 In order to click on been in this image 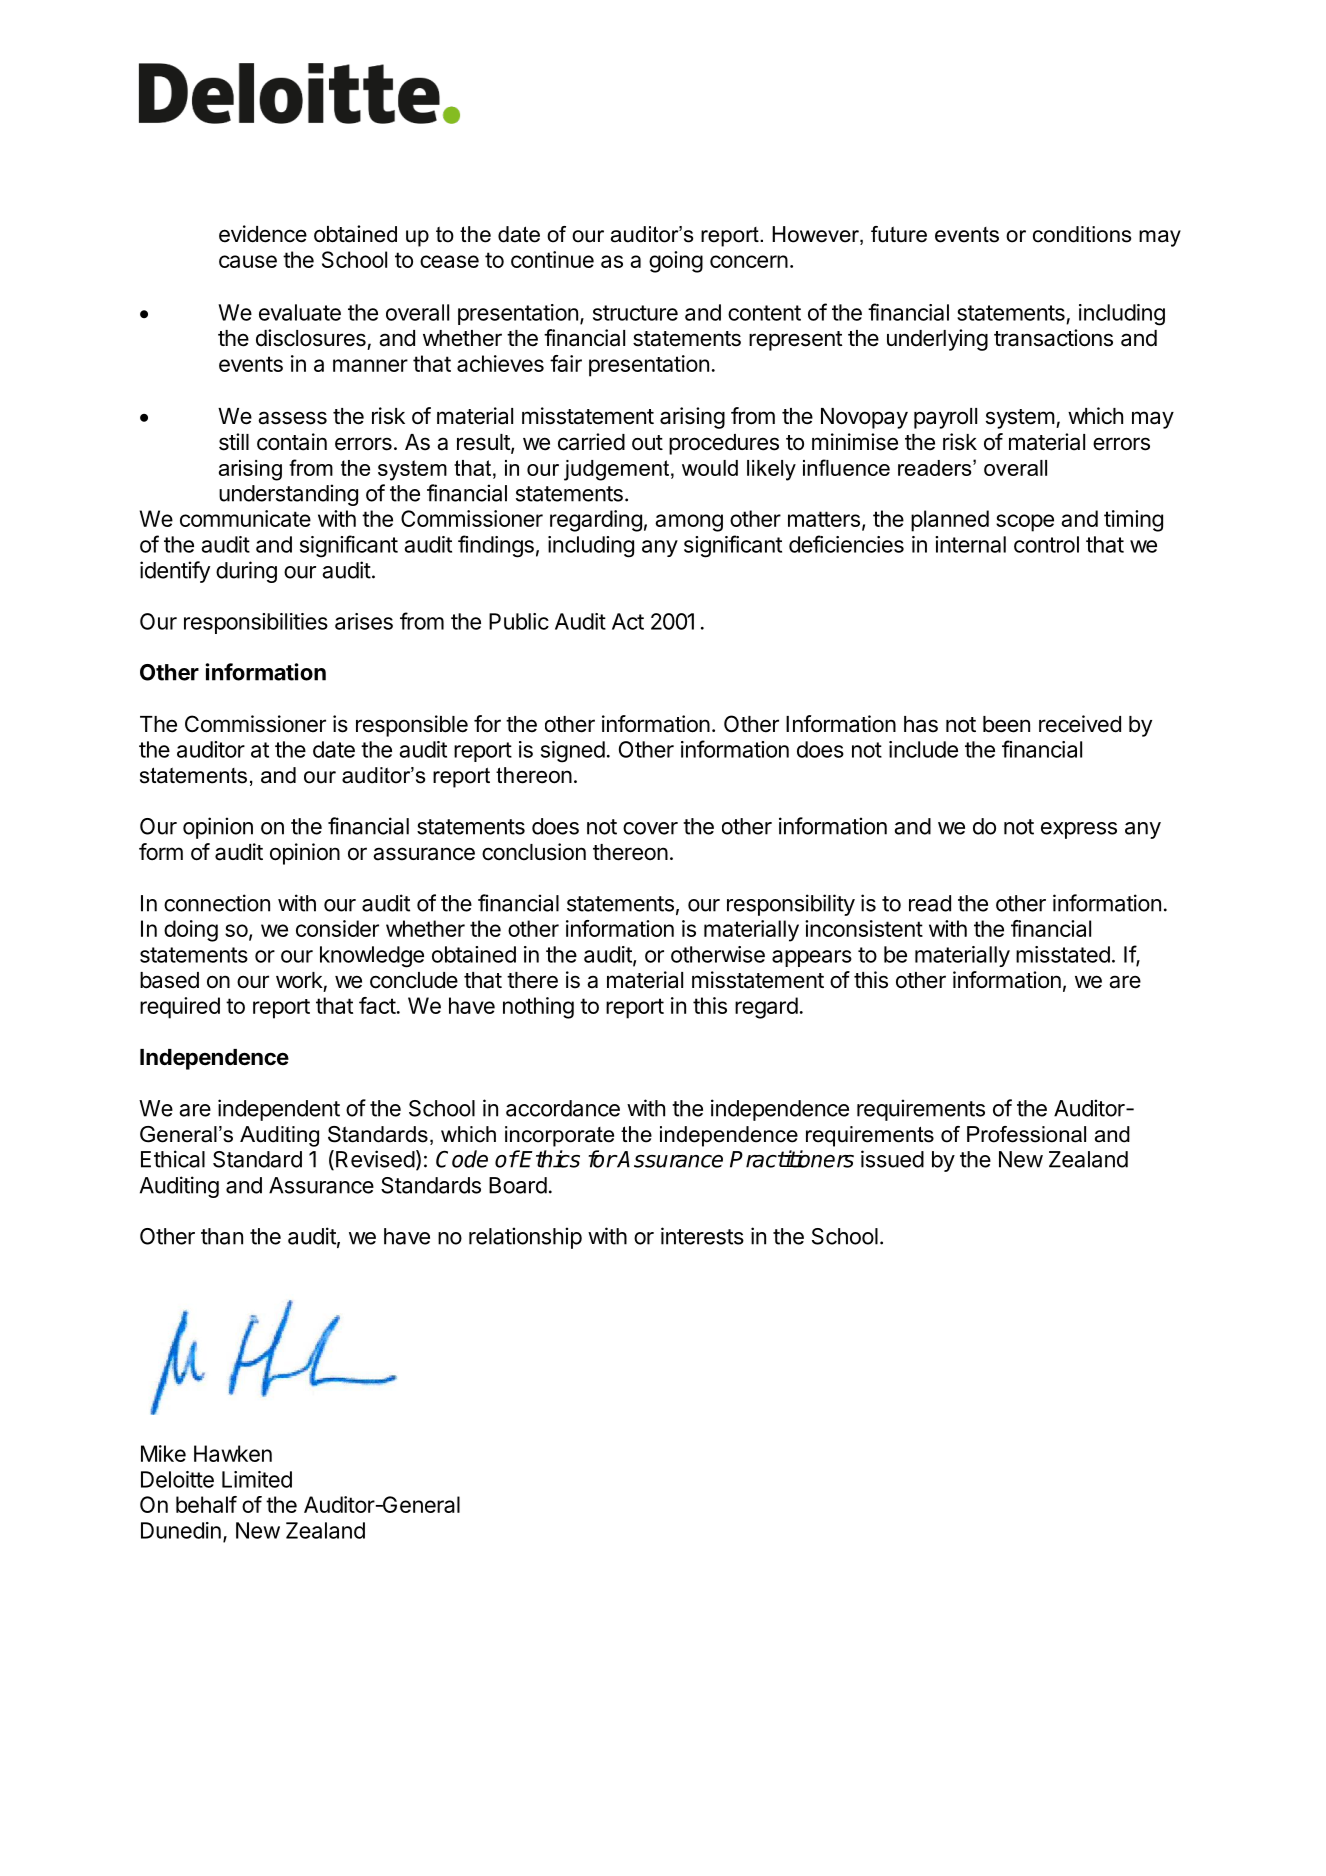, I will do `click(1006, 724)`.
